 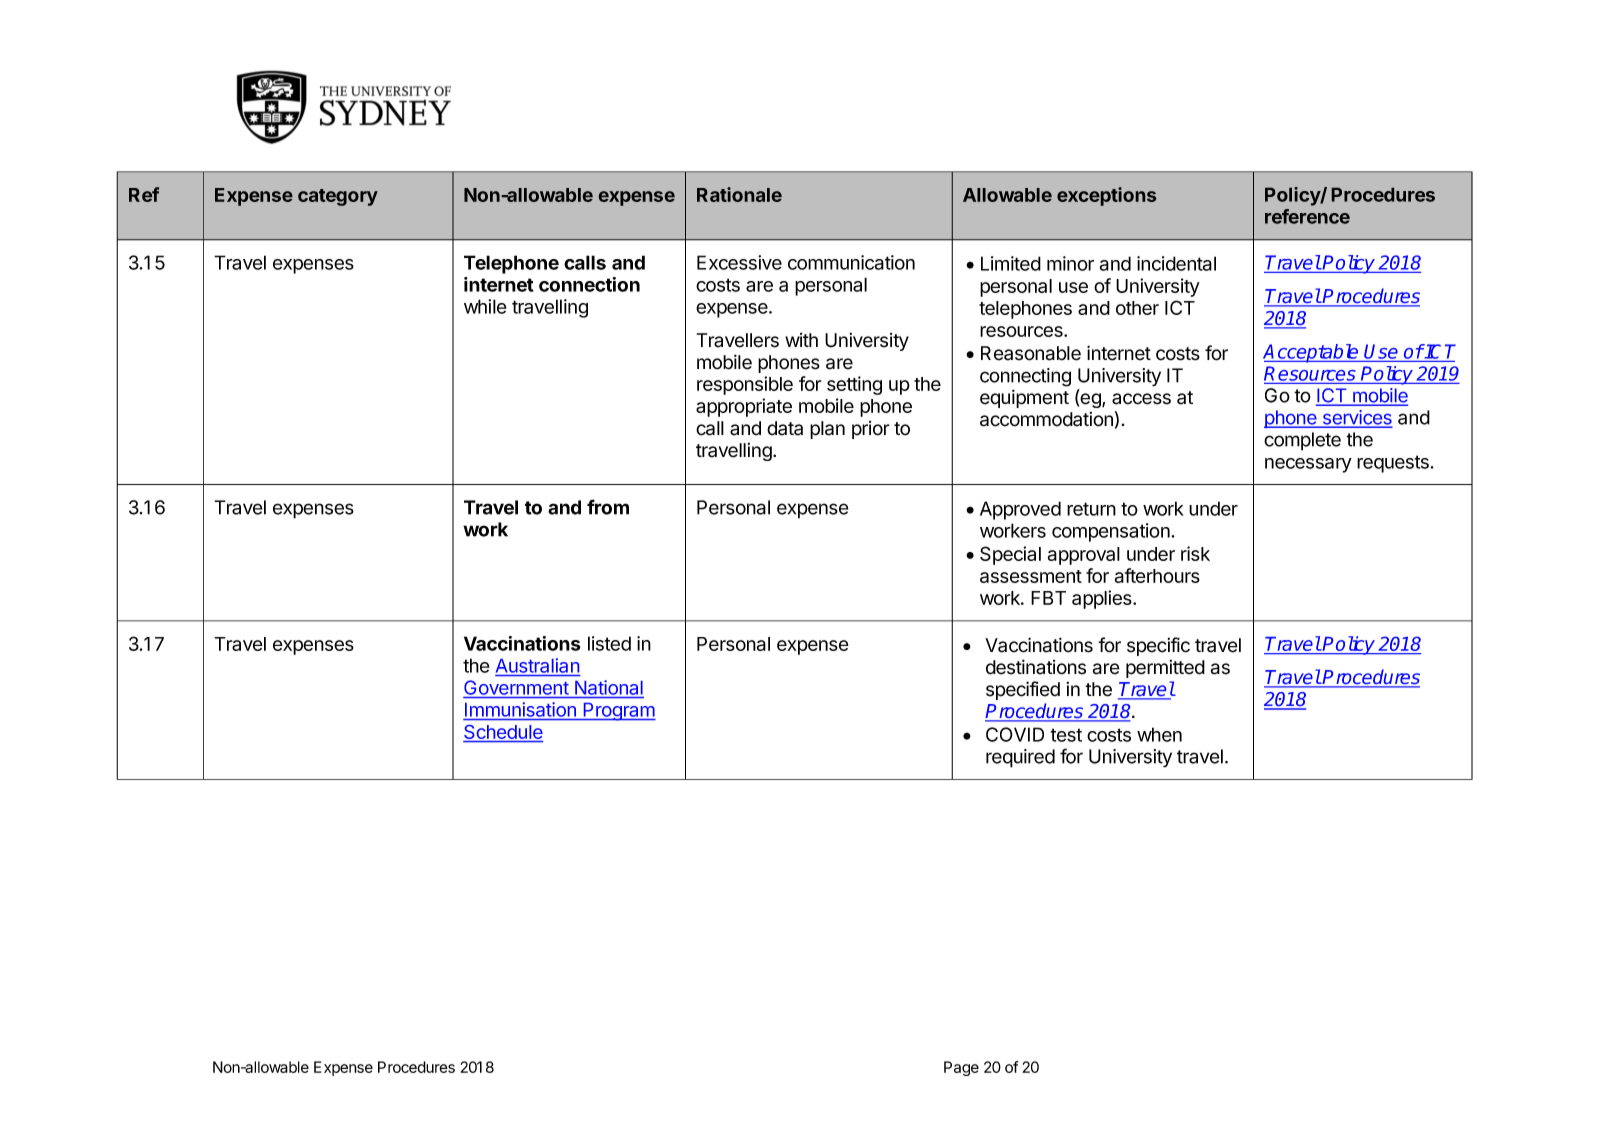 I want to click on reference, so click(x=1307, y=216).
